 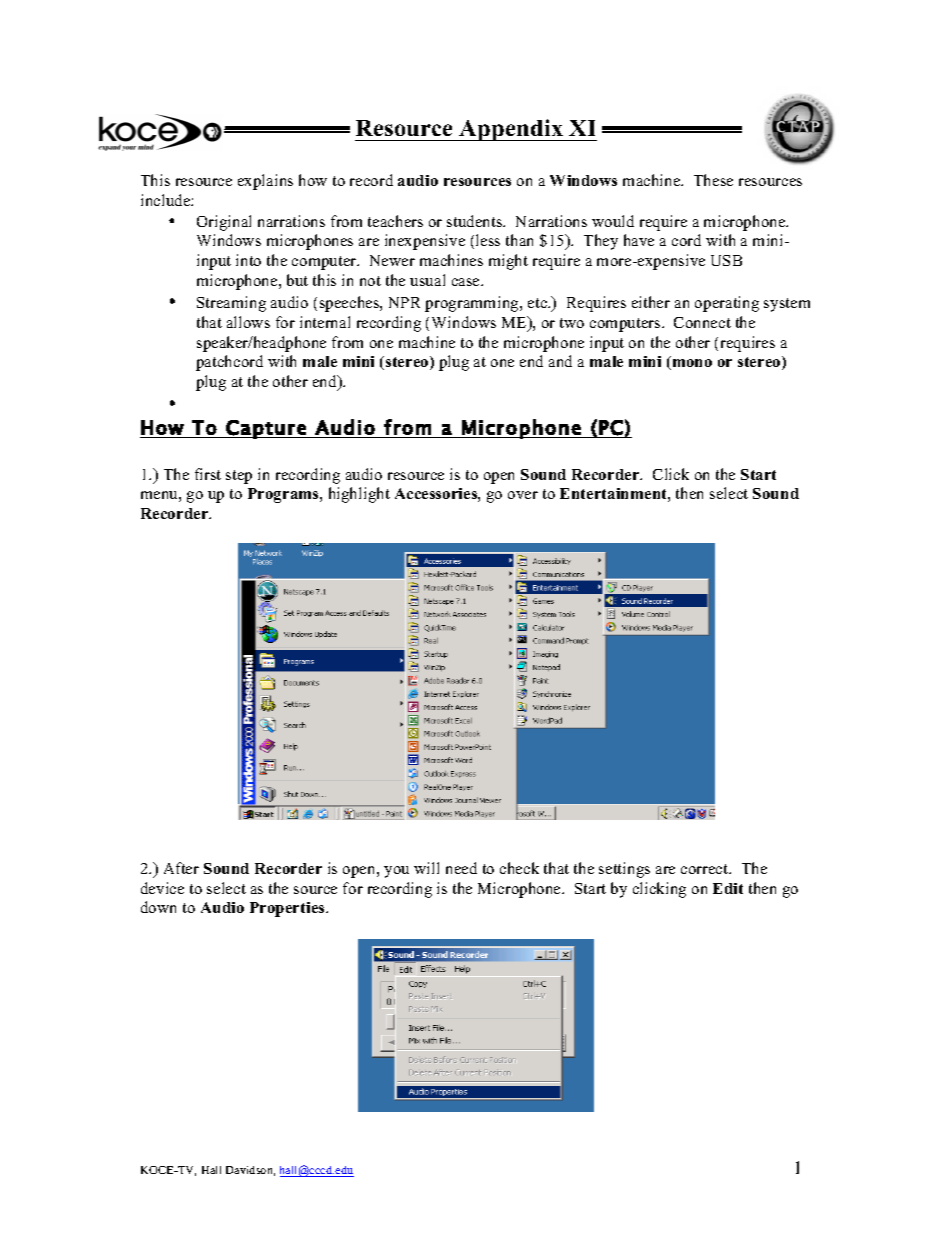 What do you see at coordinates (713, 180) in the screenshot?
I see `These` at bounding box center [713, 180].
